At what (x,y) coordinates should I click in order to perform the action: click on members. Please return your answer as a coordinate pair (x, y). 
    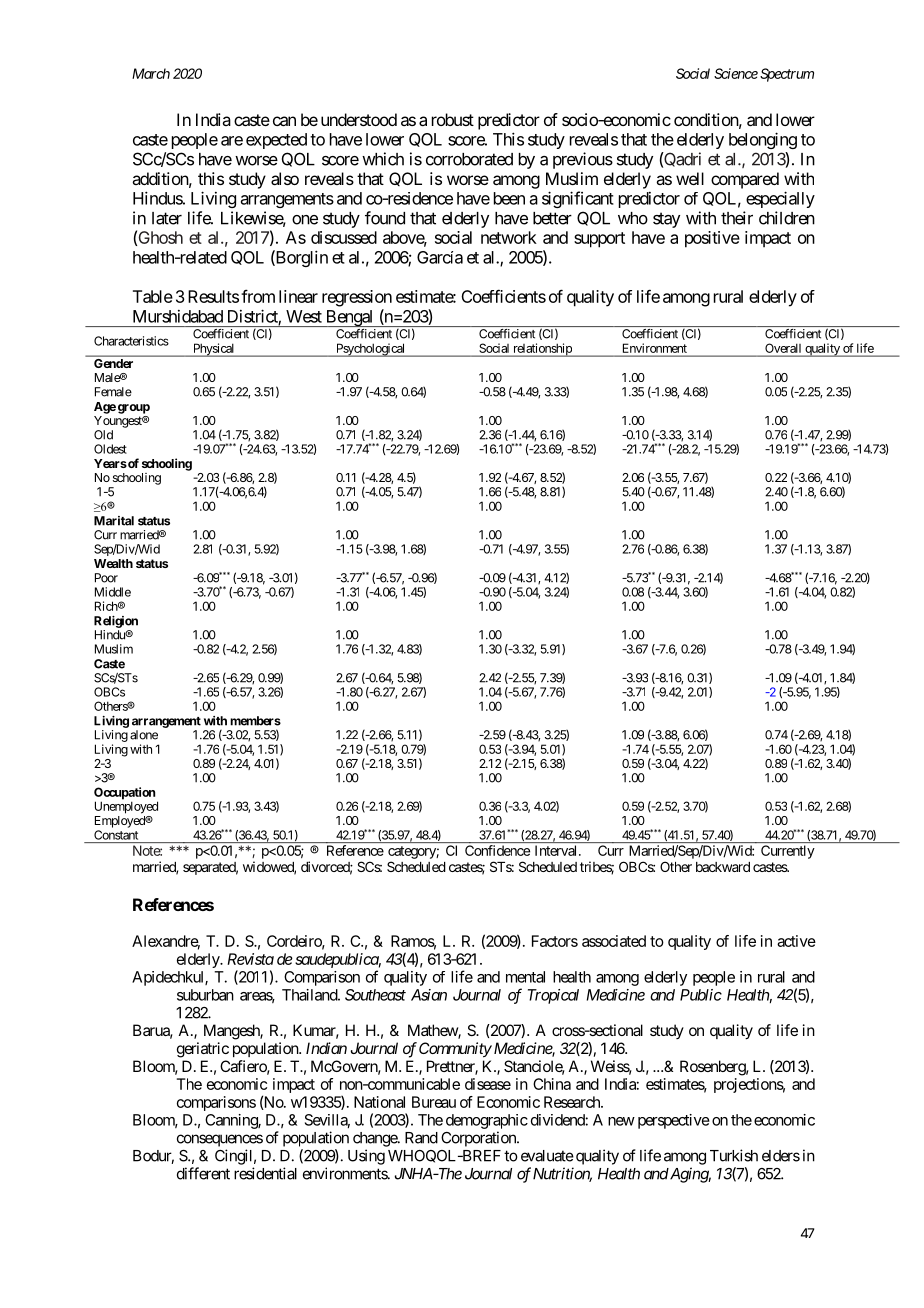
    Looking at the image, I should click on (255, 721).
